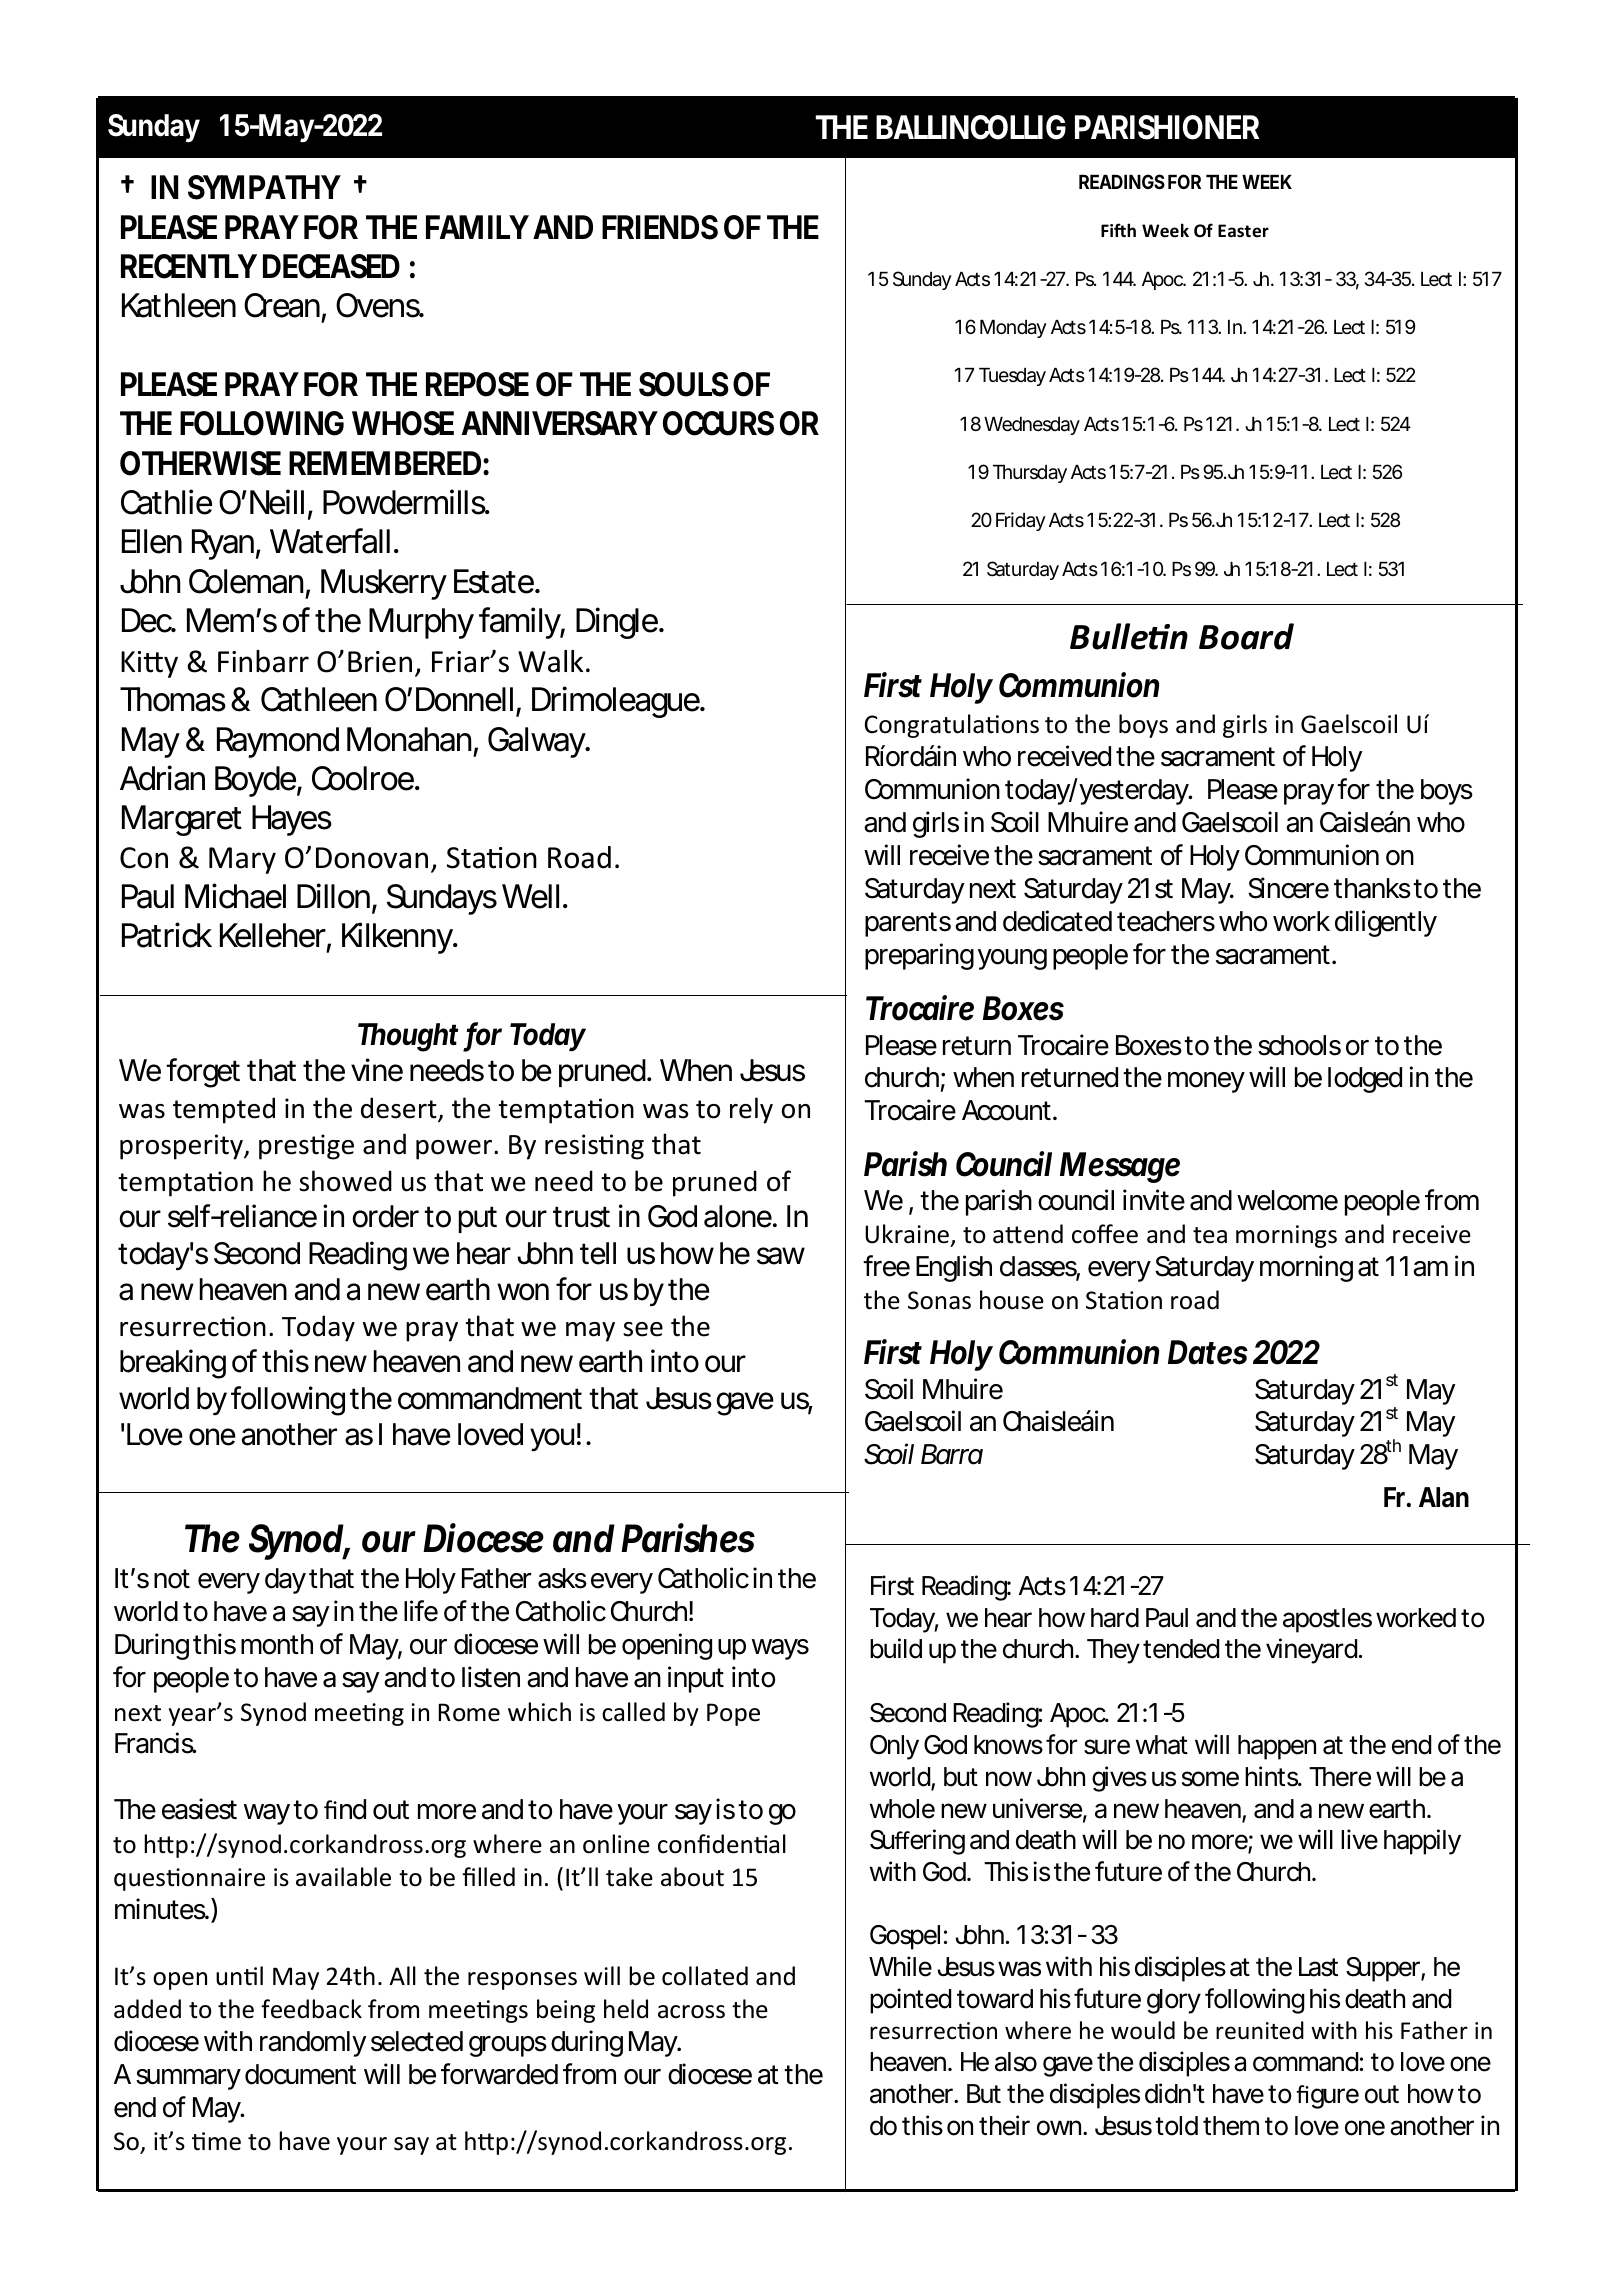 The width and height of the screenshot is (1613, 2281). Describe the element at coordinates (1260, 2030) in the screenshot. I see `reunited` at that location.
